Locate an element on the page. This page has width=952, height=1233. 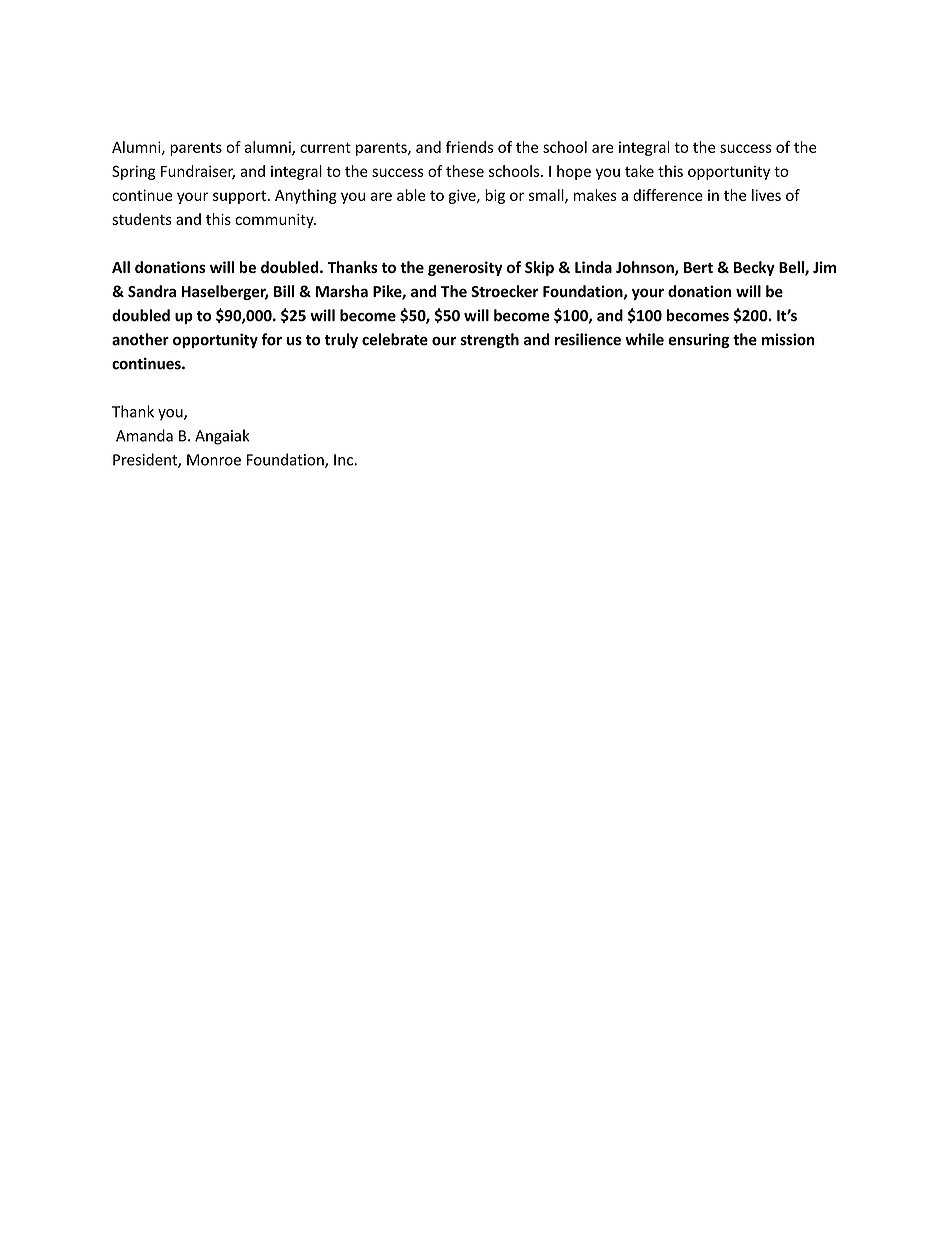
for is located at coordinates (272, 339).
